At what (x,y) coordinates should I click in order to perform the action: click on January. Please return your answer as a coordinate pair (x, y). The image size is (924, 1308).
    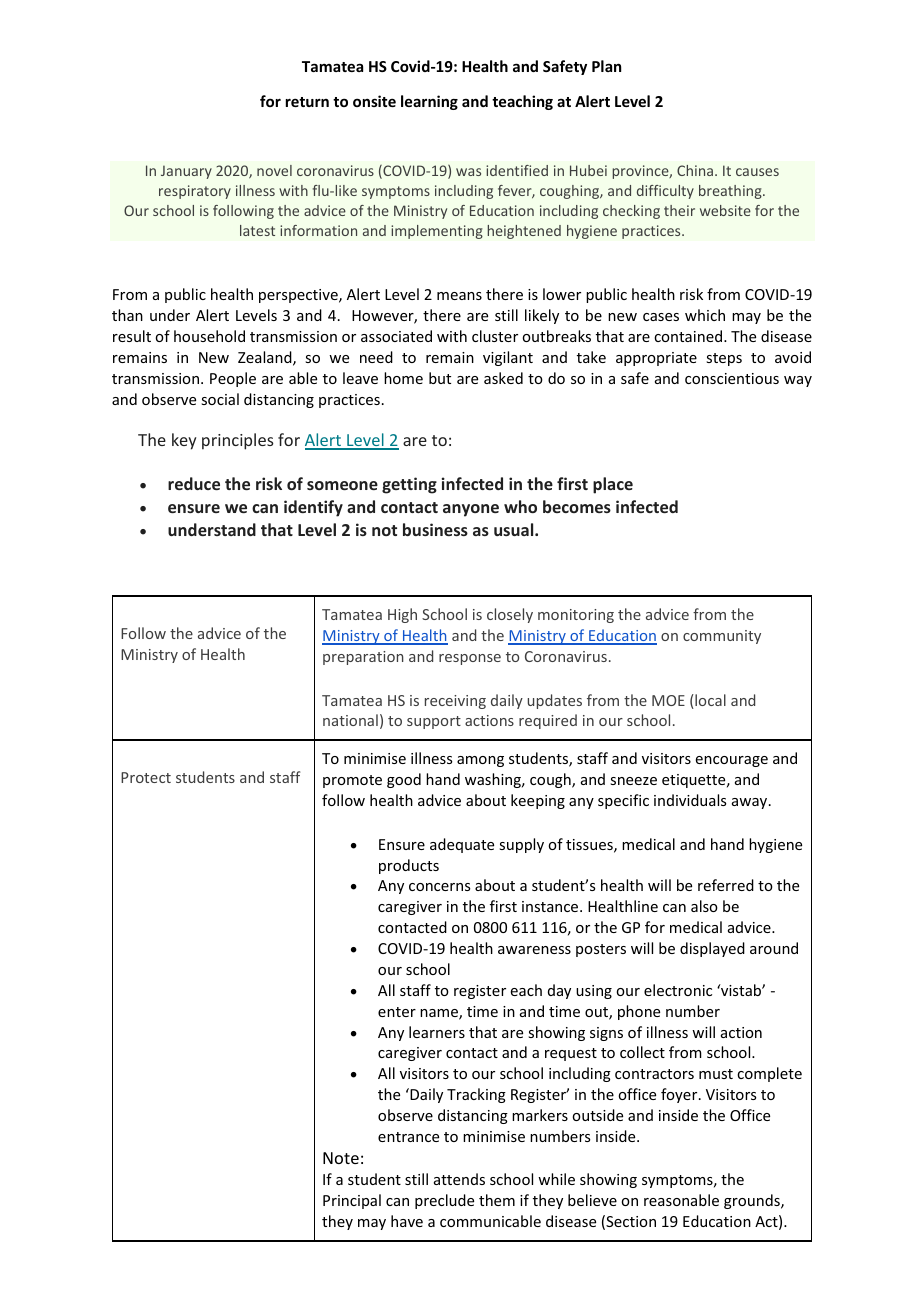
    Looking at the image, I should click on (186, 172).
